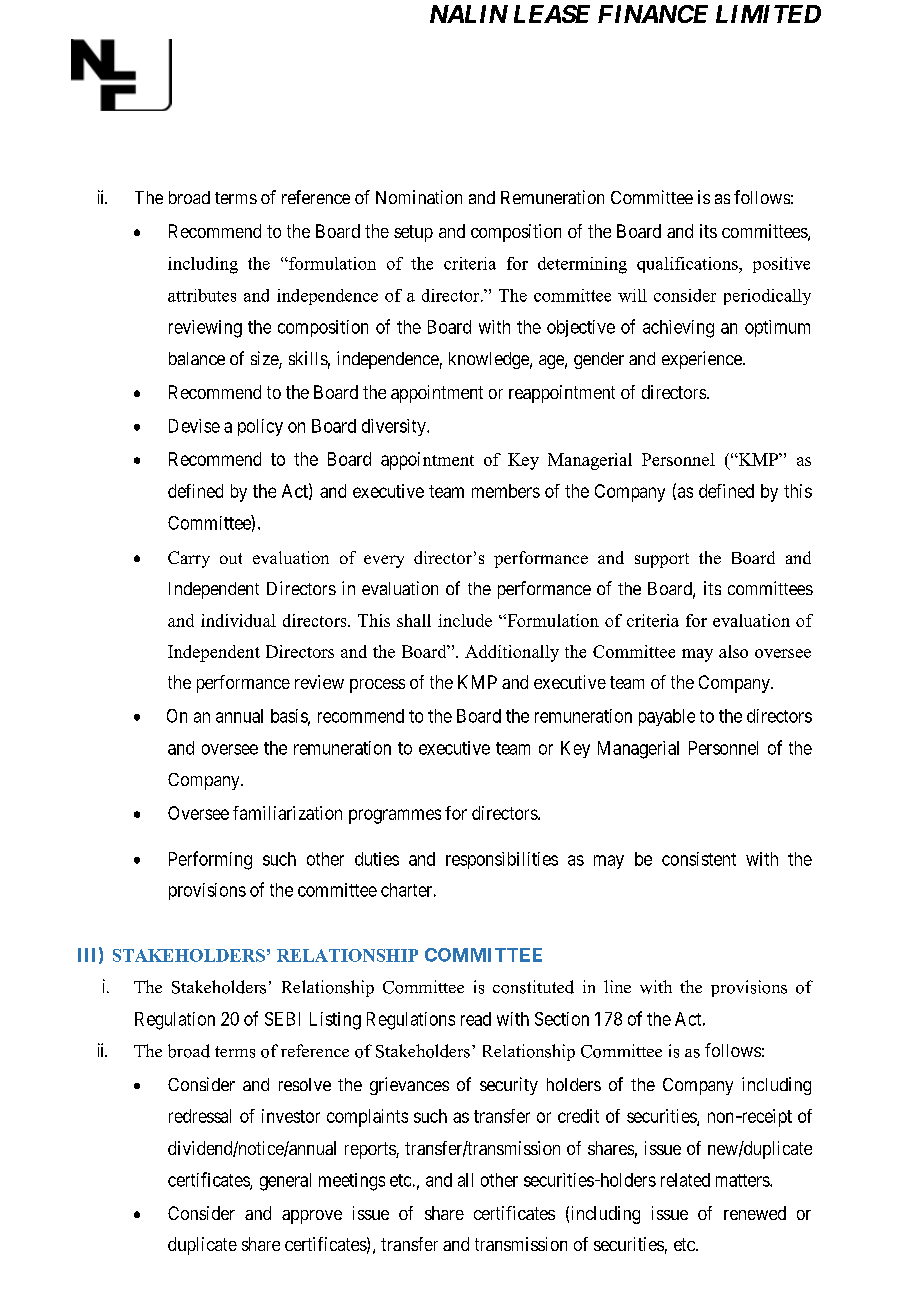 The width and height of the screenshot is (924, 1307). Describe the element at coordinates (653, 14) in the screenshot. I see `FINANCE` at that location.
